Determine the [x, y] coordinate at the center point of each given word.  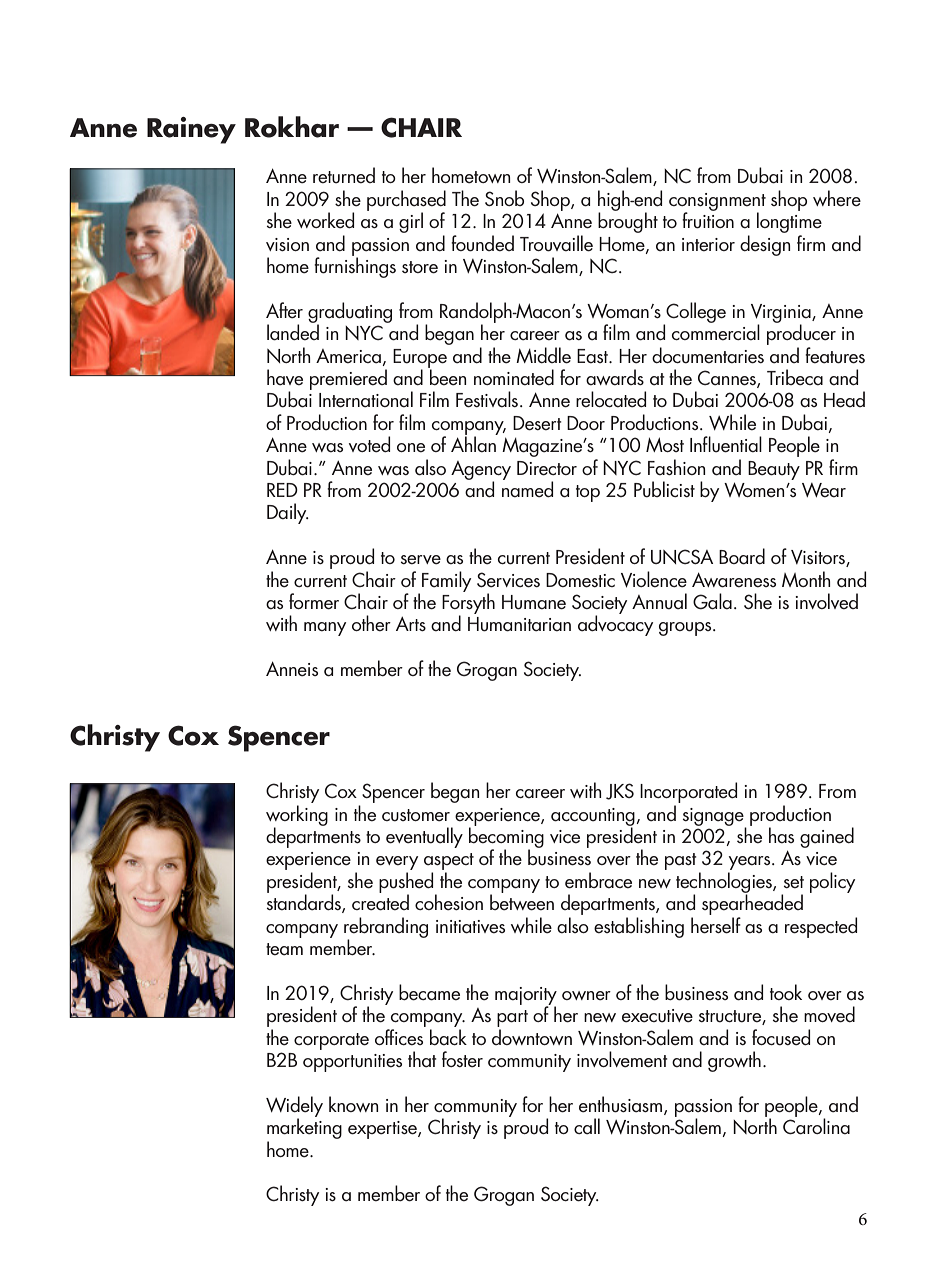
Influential [726, 444]
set [794, 882]
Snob [504, 198]
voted [369, 444]
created [380, 901]
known [354, 1104]
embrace [598, 880]
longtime [789, 221]
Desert [537, 423]
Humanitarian [519, 624]
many [325, 629]
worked [325, 220]
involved [826, 601]
